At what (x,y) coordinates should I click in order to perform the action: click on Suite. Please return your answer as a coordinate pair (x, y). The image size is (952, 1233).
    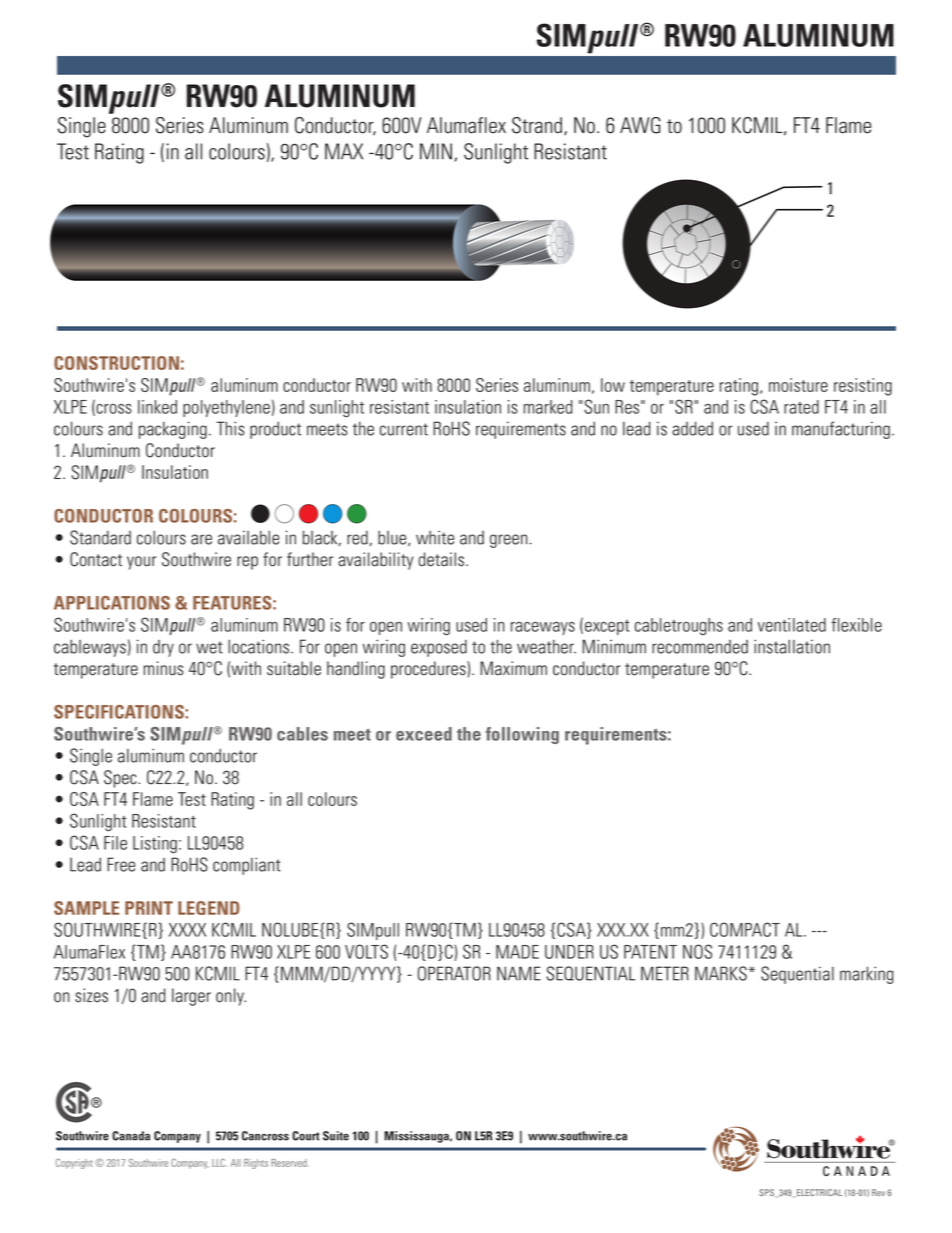
    Looking at the image, I should click on (336, 1136).
